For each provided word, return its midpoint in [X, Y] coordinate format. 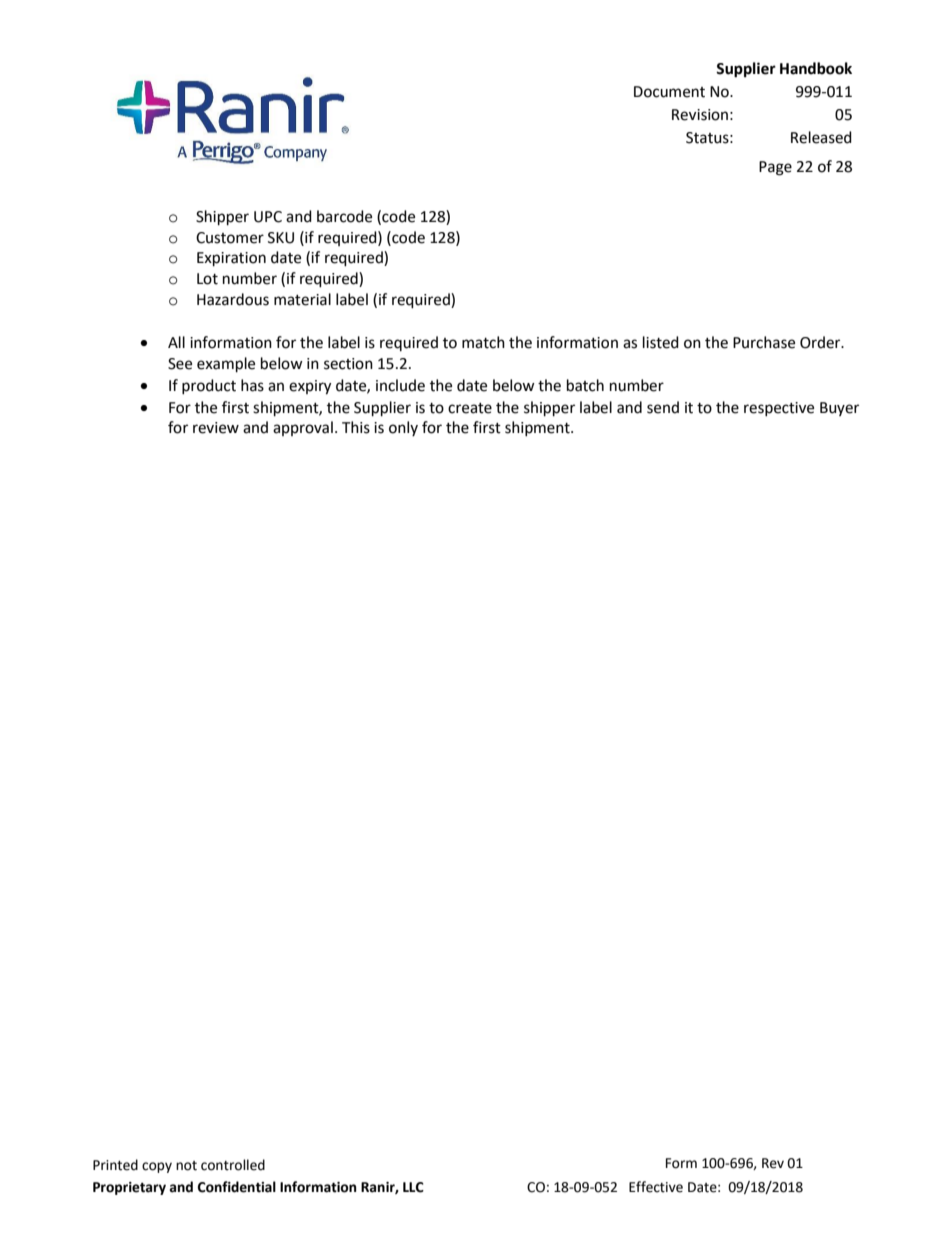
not [186, 1166]
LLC [413, 1187]
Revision [700, 115]
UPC [268, 217]
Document [669, 92]
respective [779, 409]
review [216, 428]
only [403, 428]
